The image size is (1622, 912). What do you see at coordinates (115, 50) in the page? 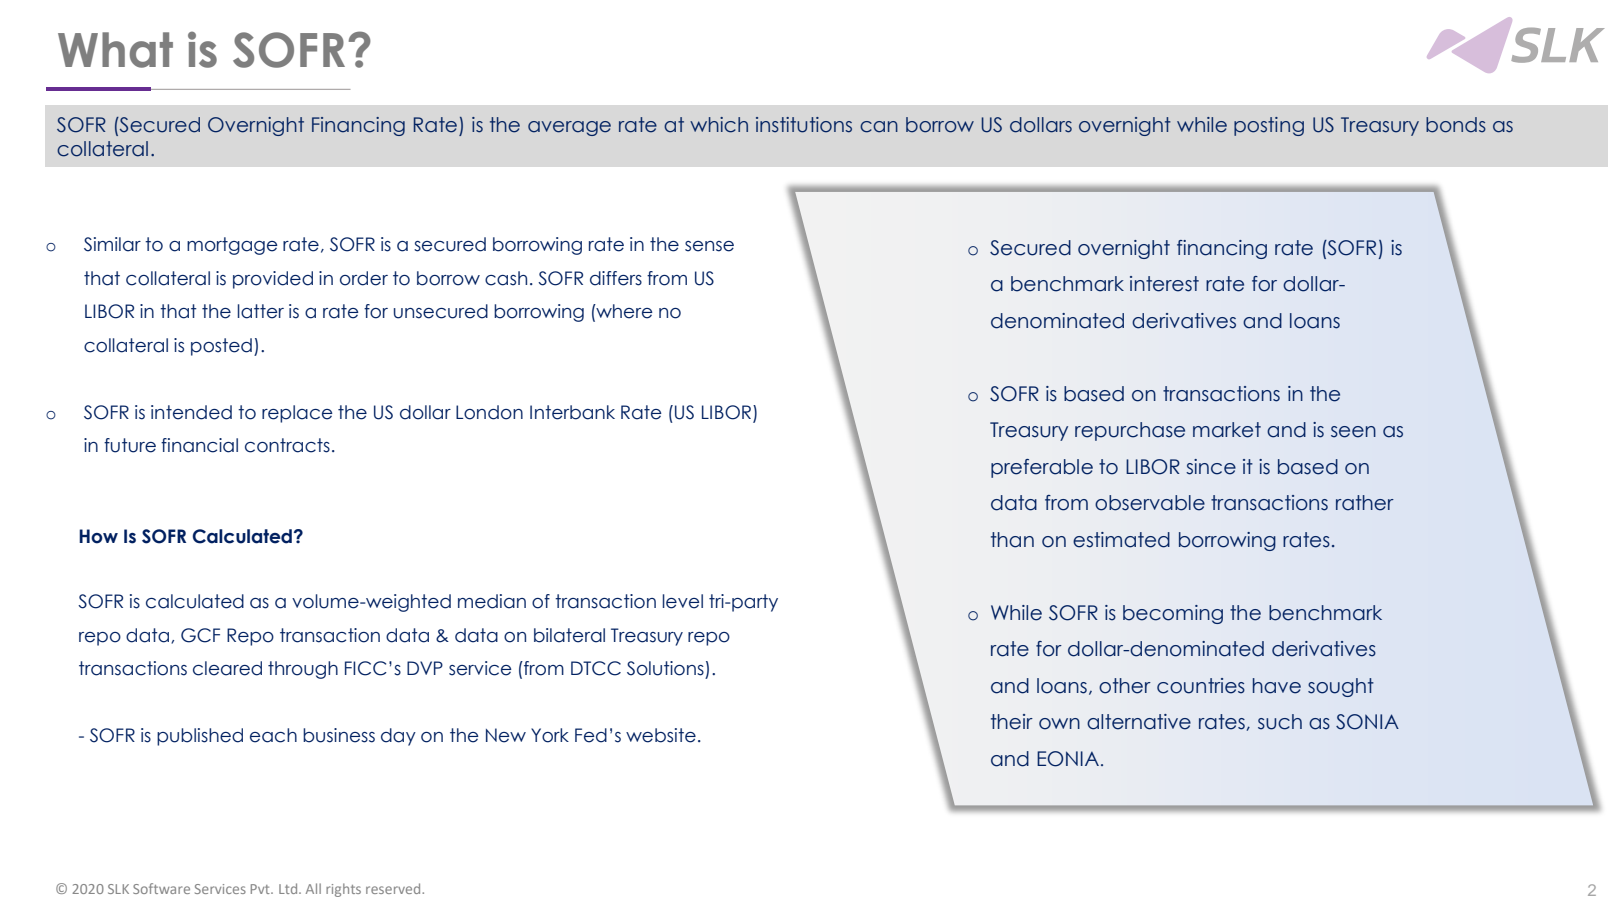
I see `What` at bounding box center [115, 50].
